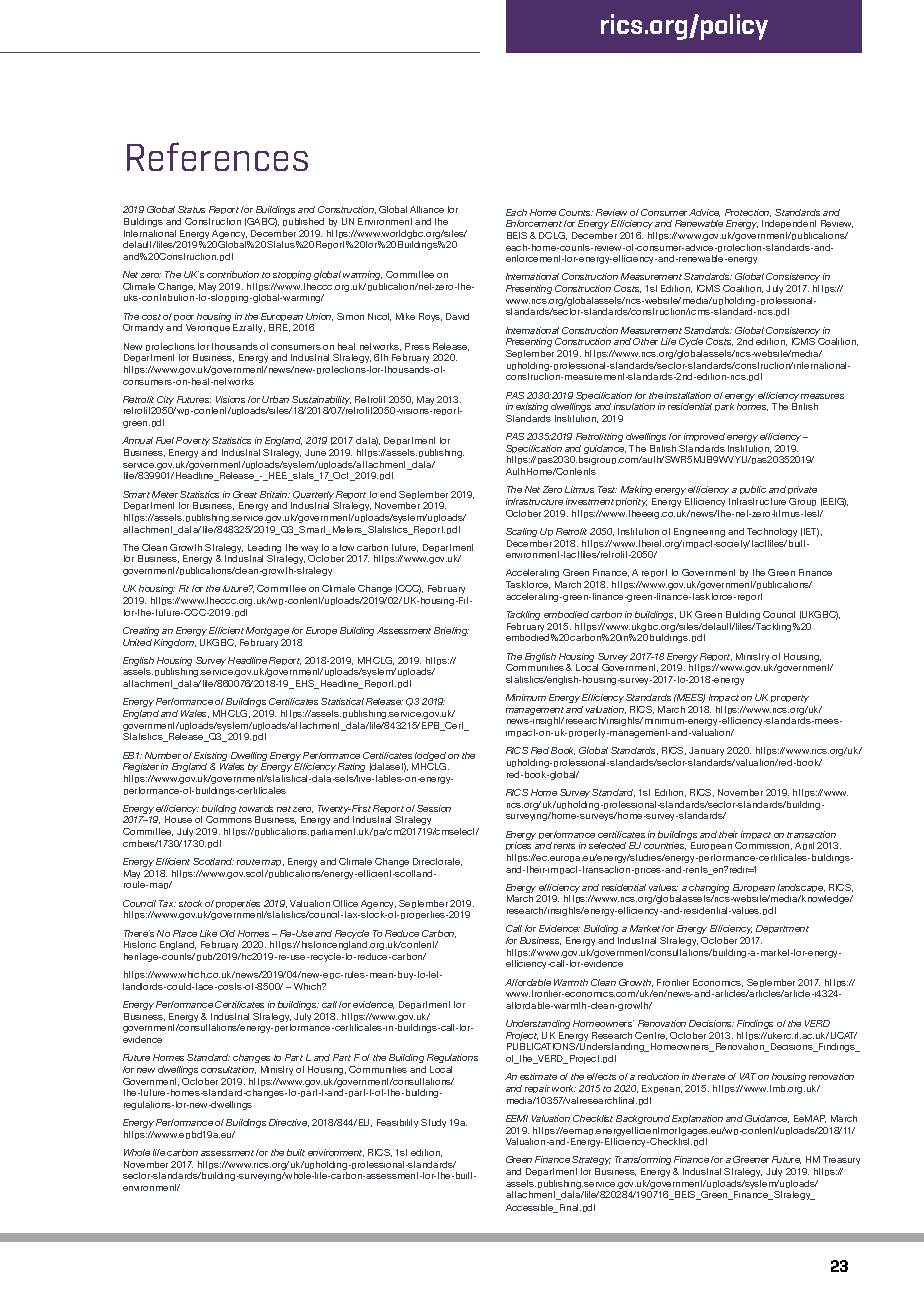 The height and width of the screenshot is (1308, 924). I want to click on landscape, so click(802, 890).
